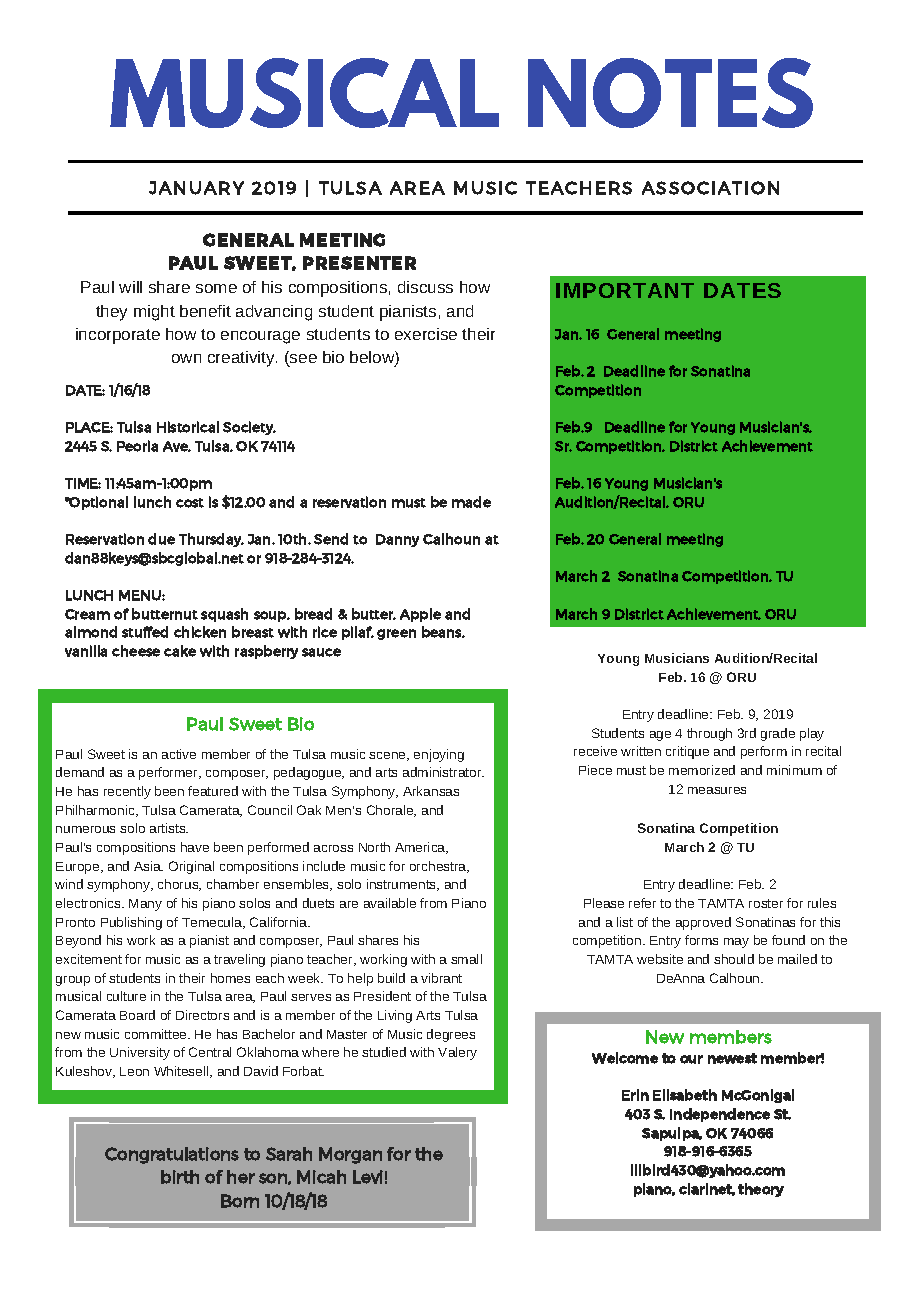 Image resolution: width=924 pixels, height=1308 pixels. What do you see at coordinates (397, 540) in the screenshot?
I see `Danny` at bounding box center [397, 540].
